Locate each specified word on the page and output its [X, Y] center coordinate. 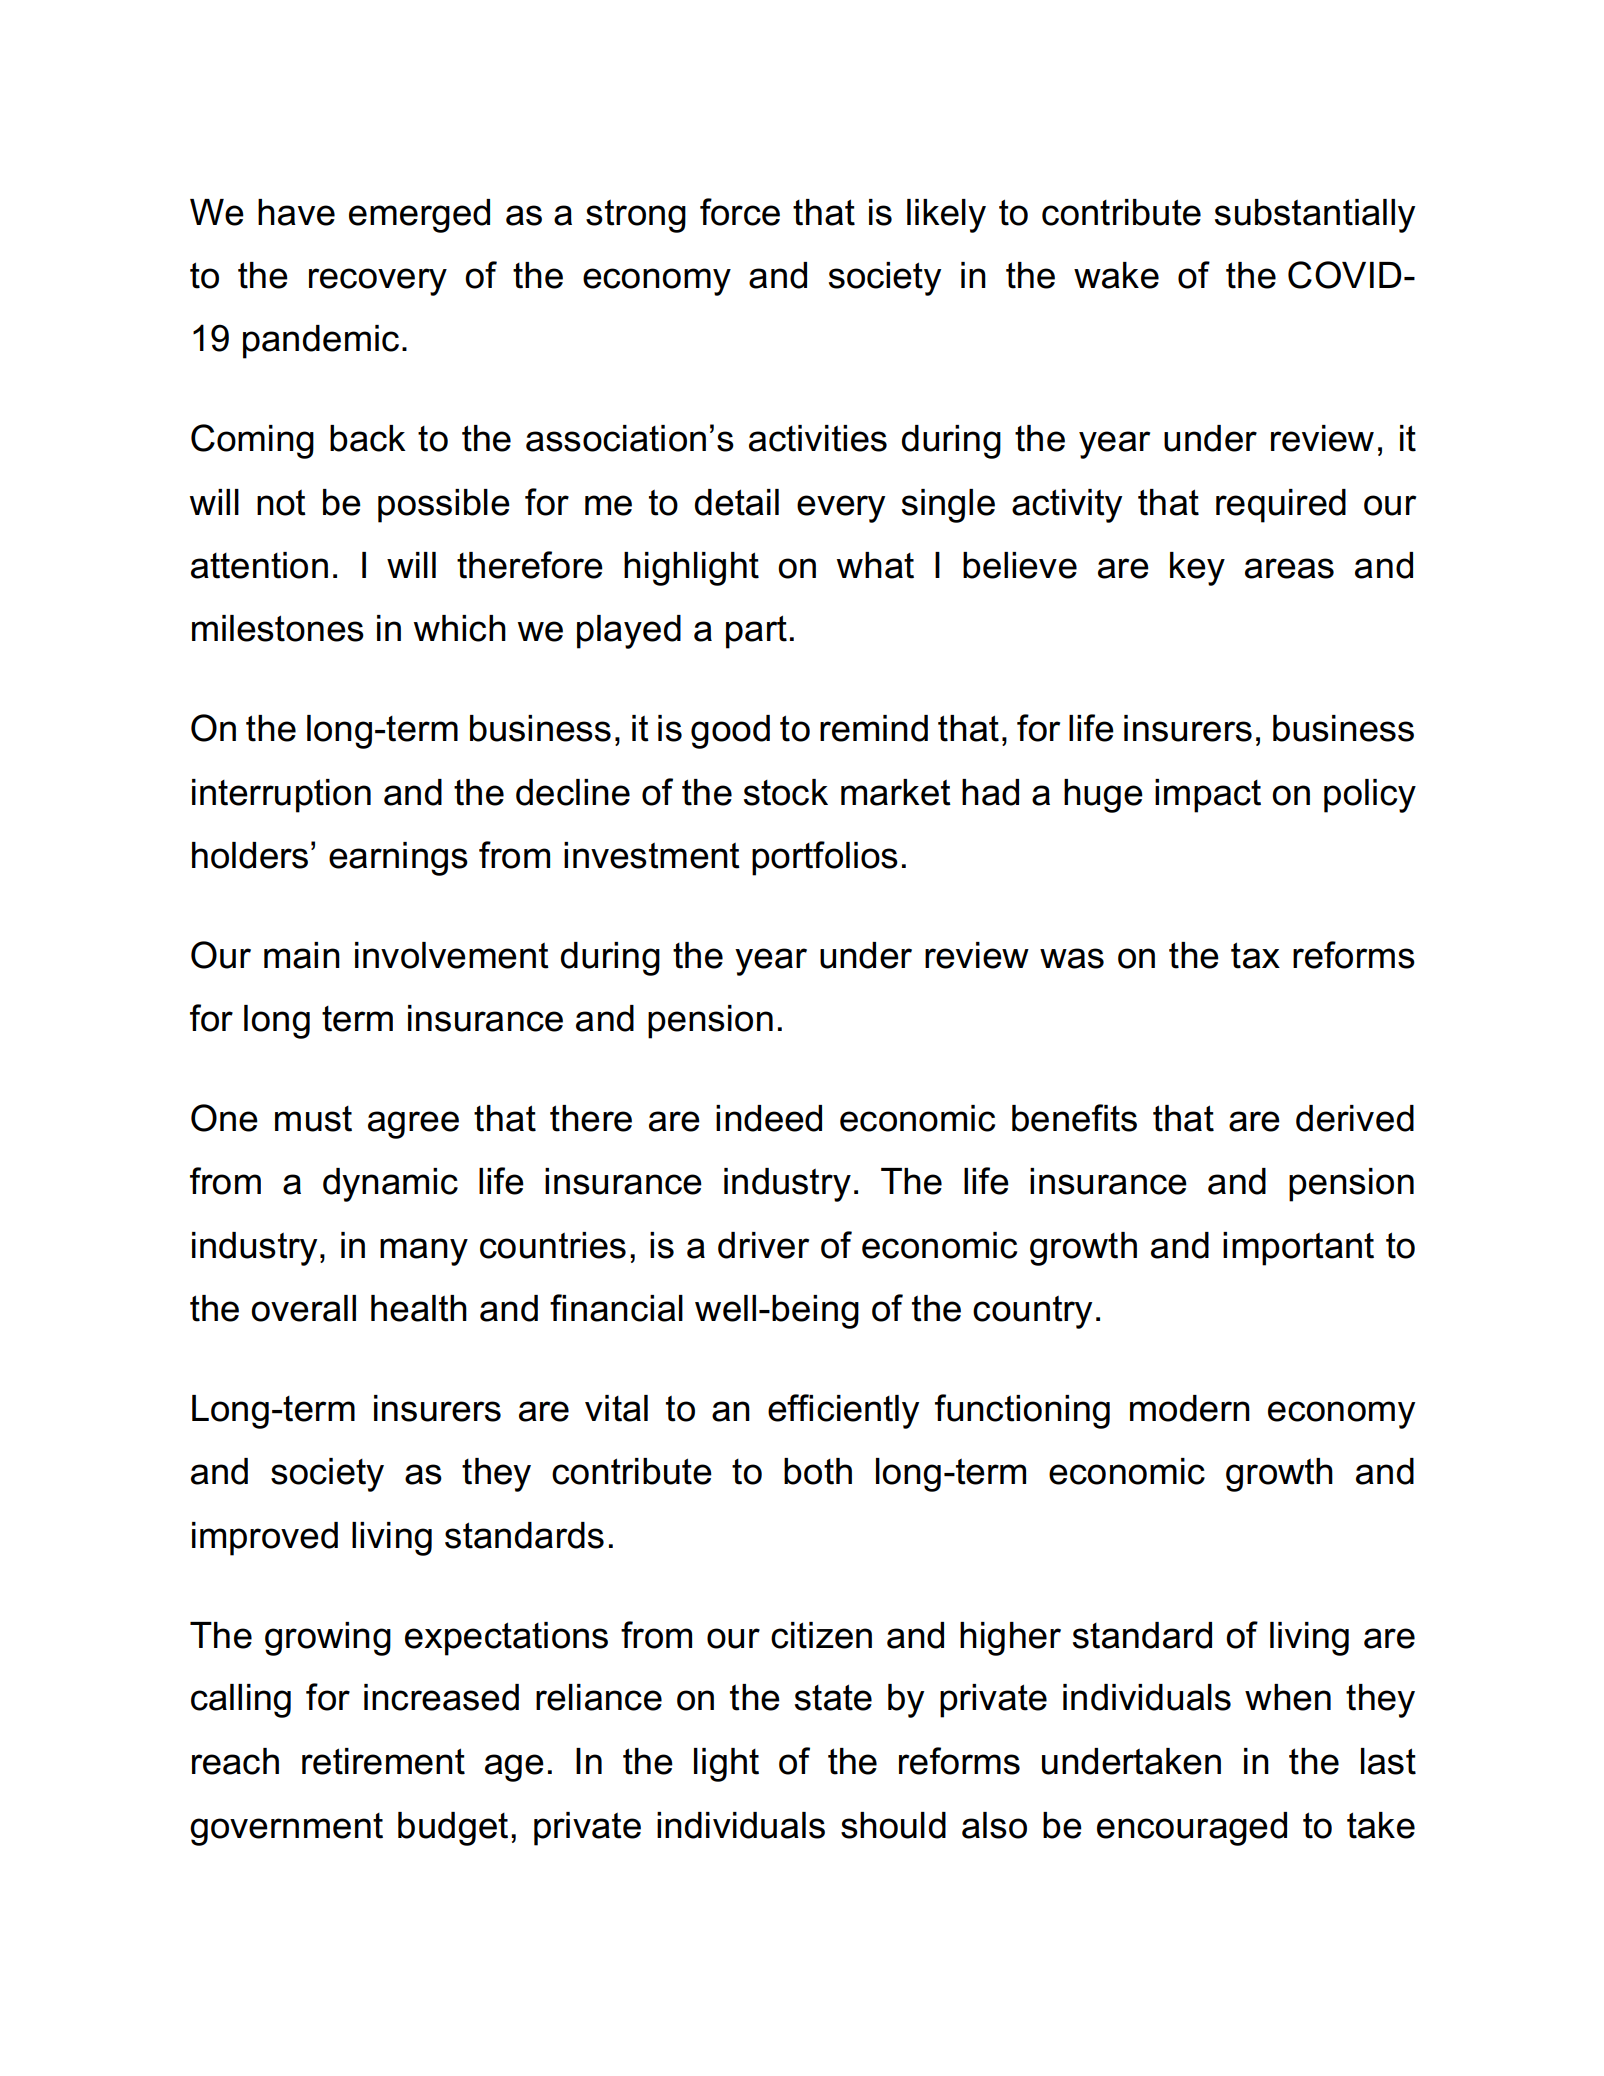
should [893, 1825]
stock [786, 792]
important [1298, 1249]
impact [1208, 796]
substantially [1315, 216]
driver [763, 1245]
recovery [378, 282]
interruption [281, 796]
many [424, 1252]
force [740, 212]
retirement [383, 1761]
